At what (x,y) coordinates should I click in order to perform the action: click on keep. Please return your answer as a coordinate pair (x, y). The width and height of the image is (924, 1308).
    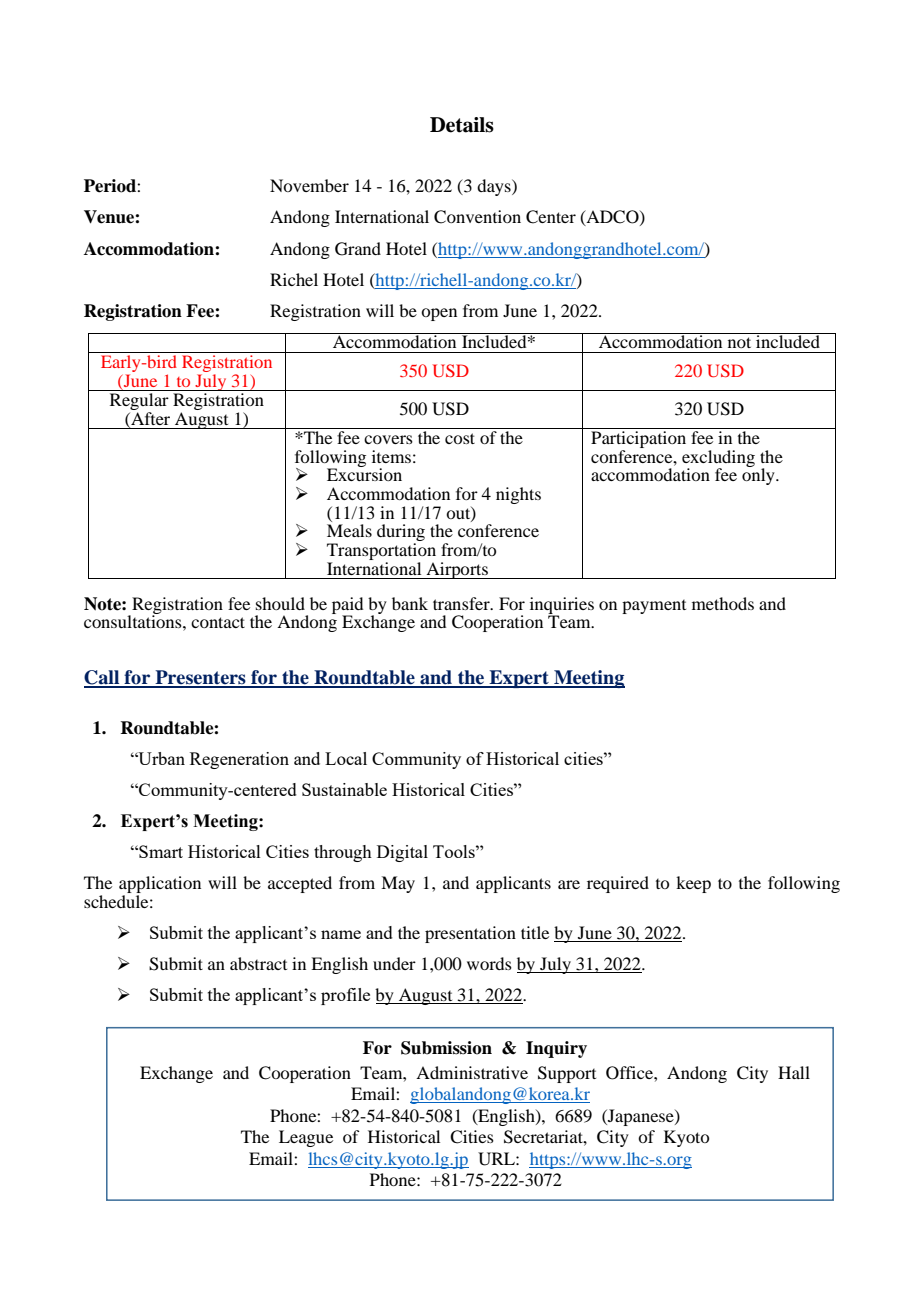
    Looking at the image, I should click on (693, 884).
